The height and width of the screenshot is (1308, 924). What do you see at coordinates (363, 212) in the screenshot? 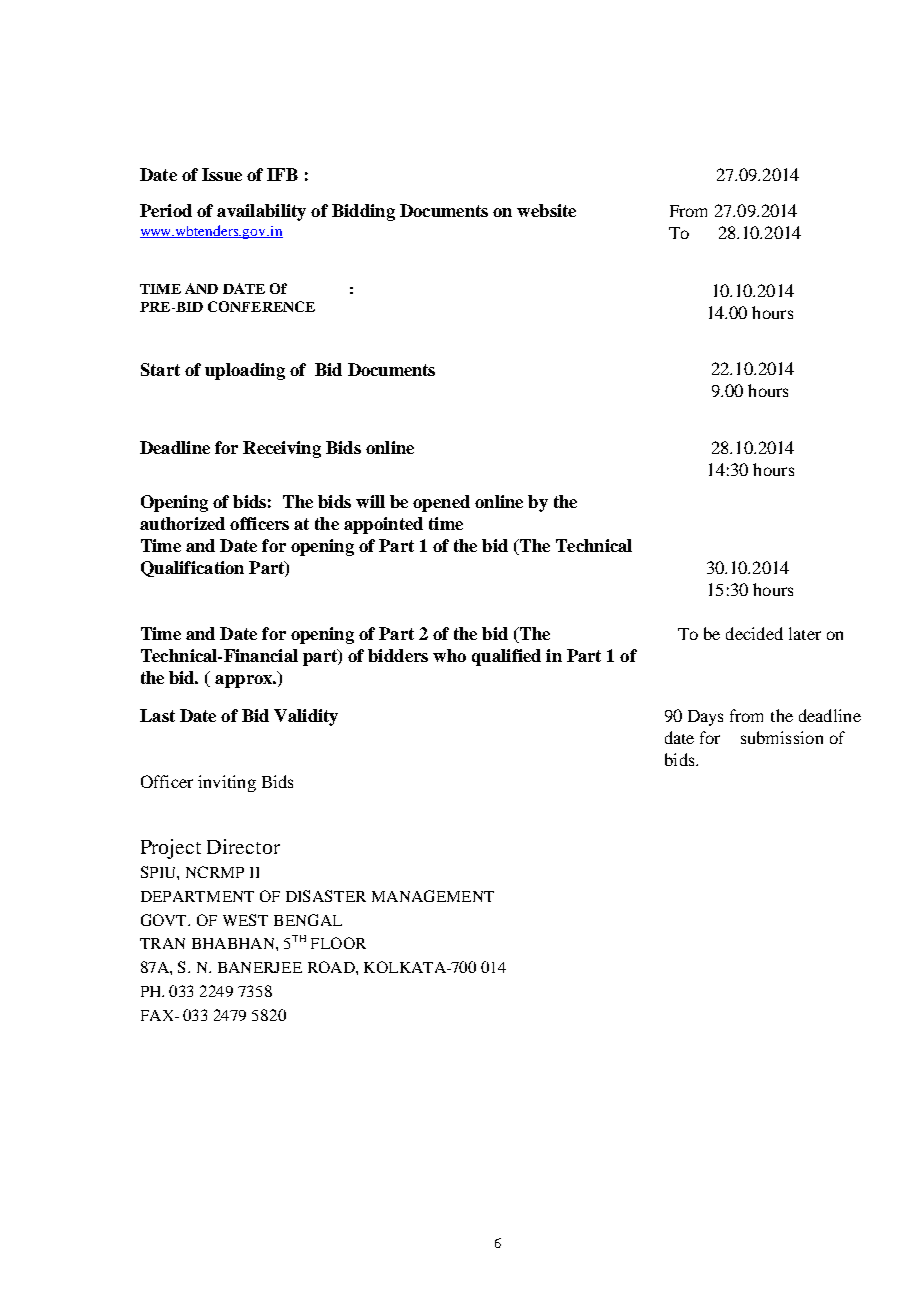
I see `Bidding` at bounding box center [363, 212].
